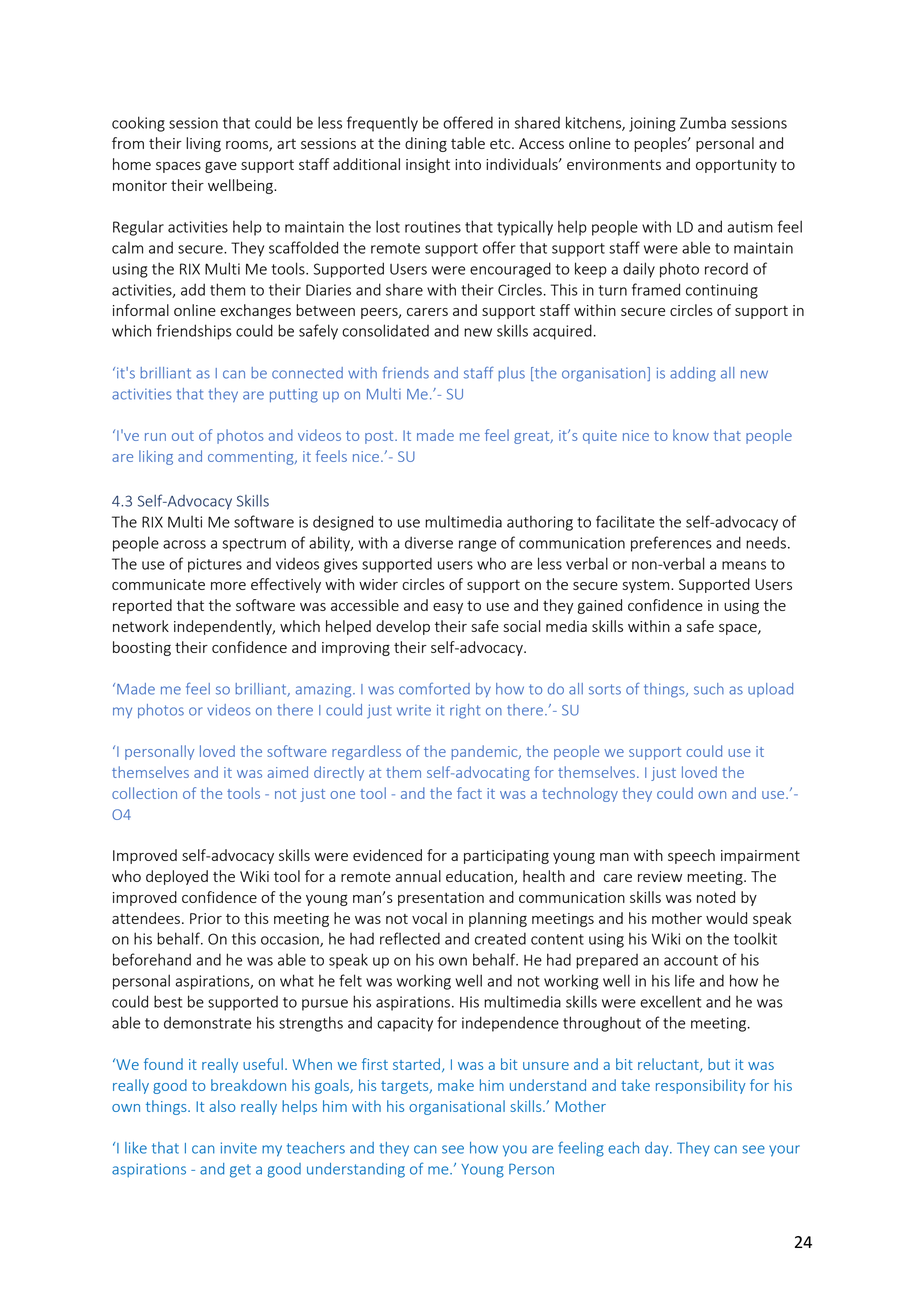 The width and height of the screenshot is (924, 1308). Describe the element at coordinates (203, 144) in the screenshot. I see `living` at that location.
